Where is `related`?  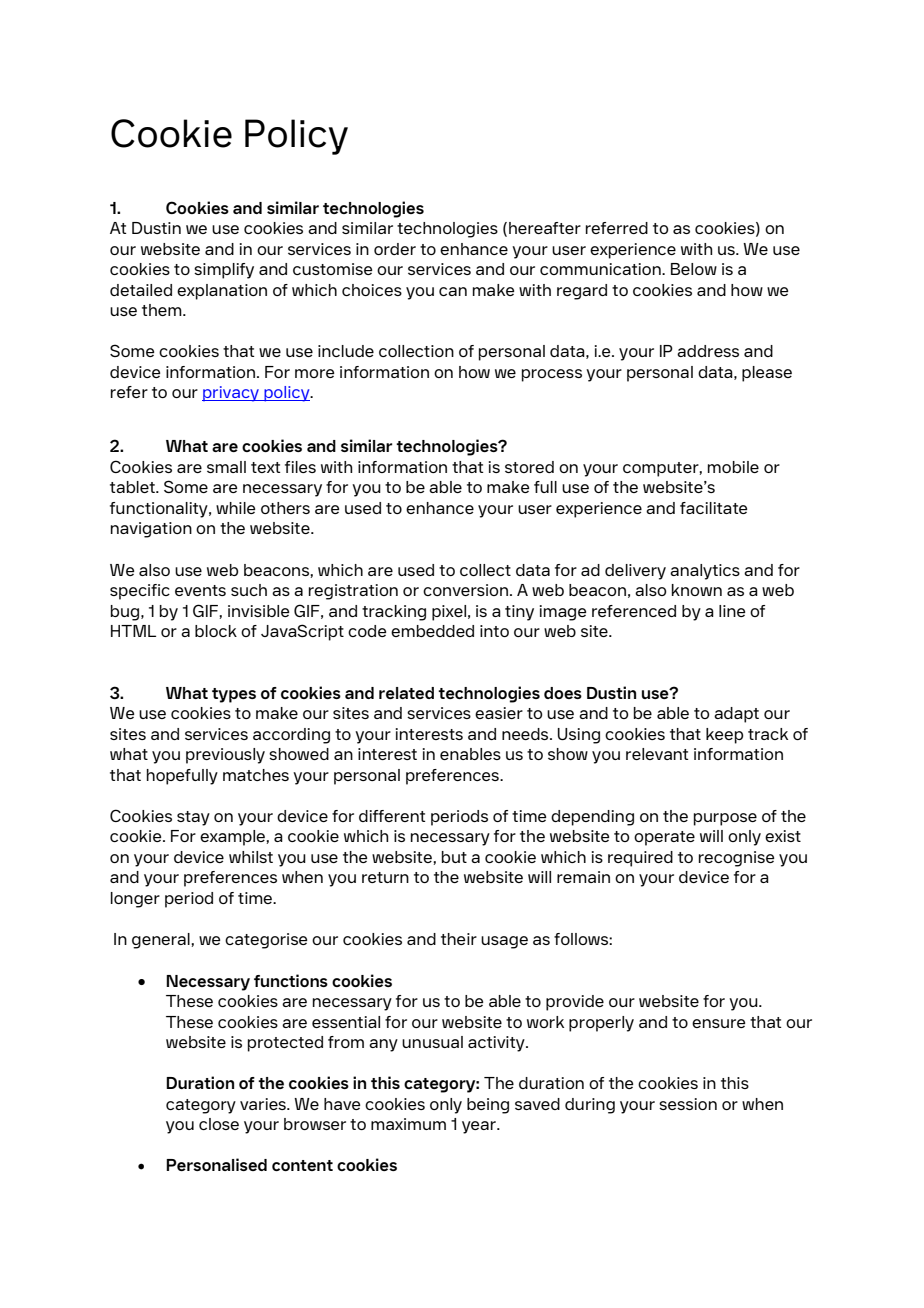
related is located at coordinates (406, 693).
